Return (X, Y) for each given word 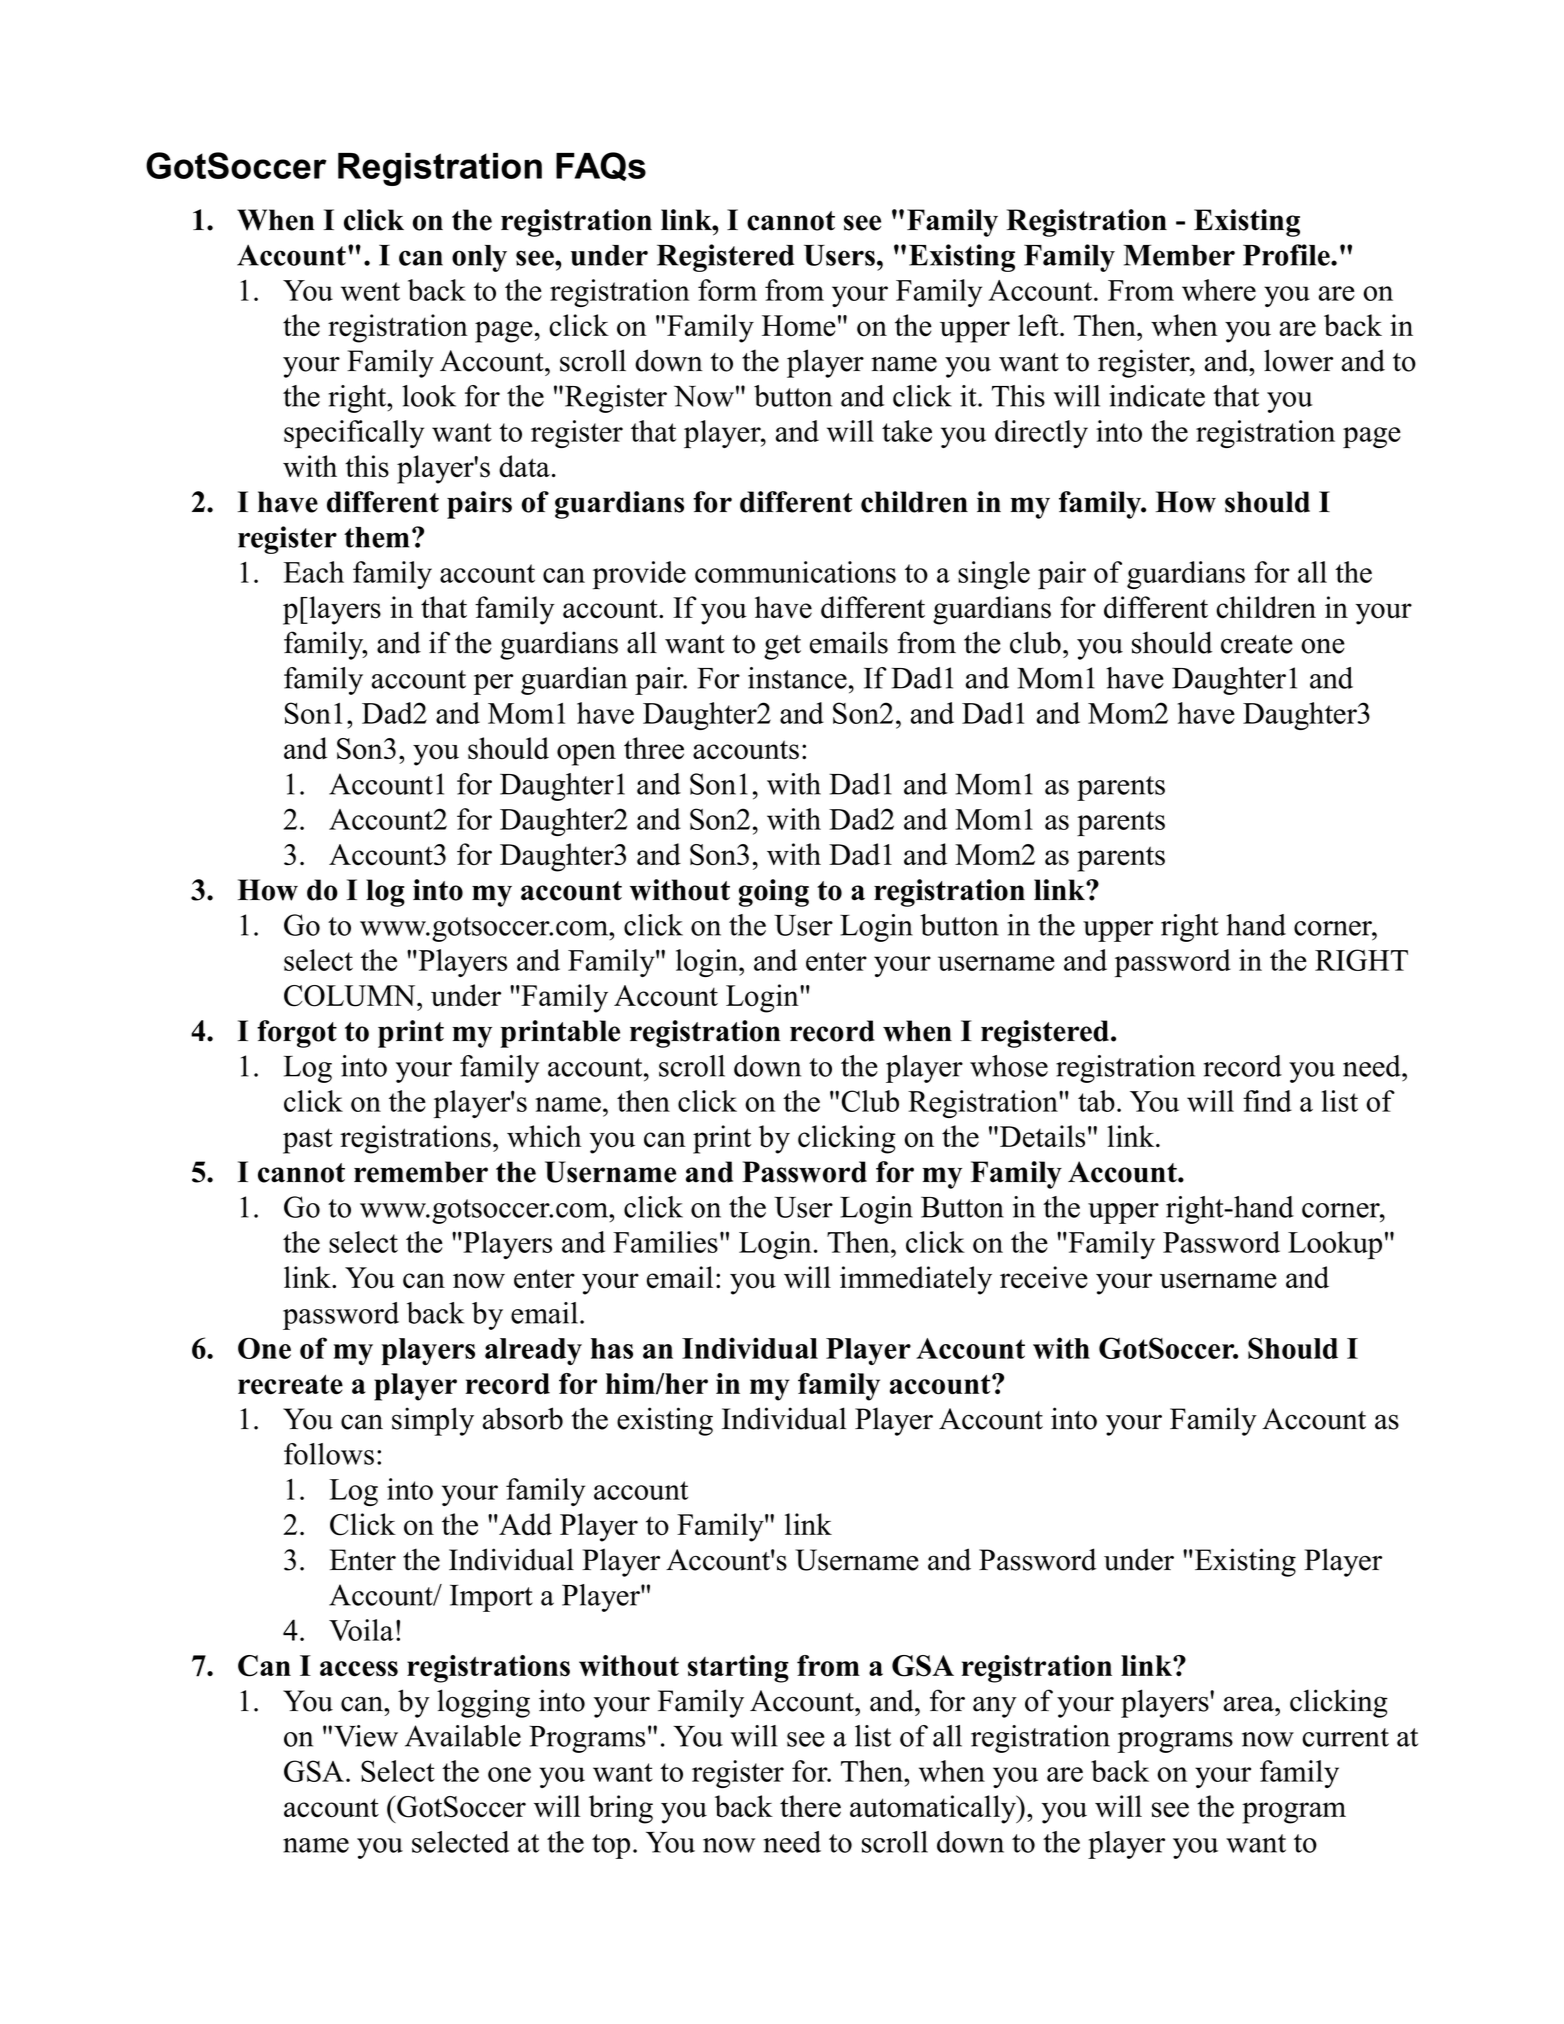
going (774, 893)
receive (1044, 1277)
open (586, 755)
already (533, 1351)
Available (463, 1736)
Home (799, 326)
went (370, 291)
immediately (916, 1280)
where (1219, 290)
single (994, 575)
